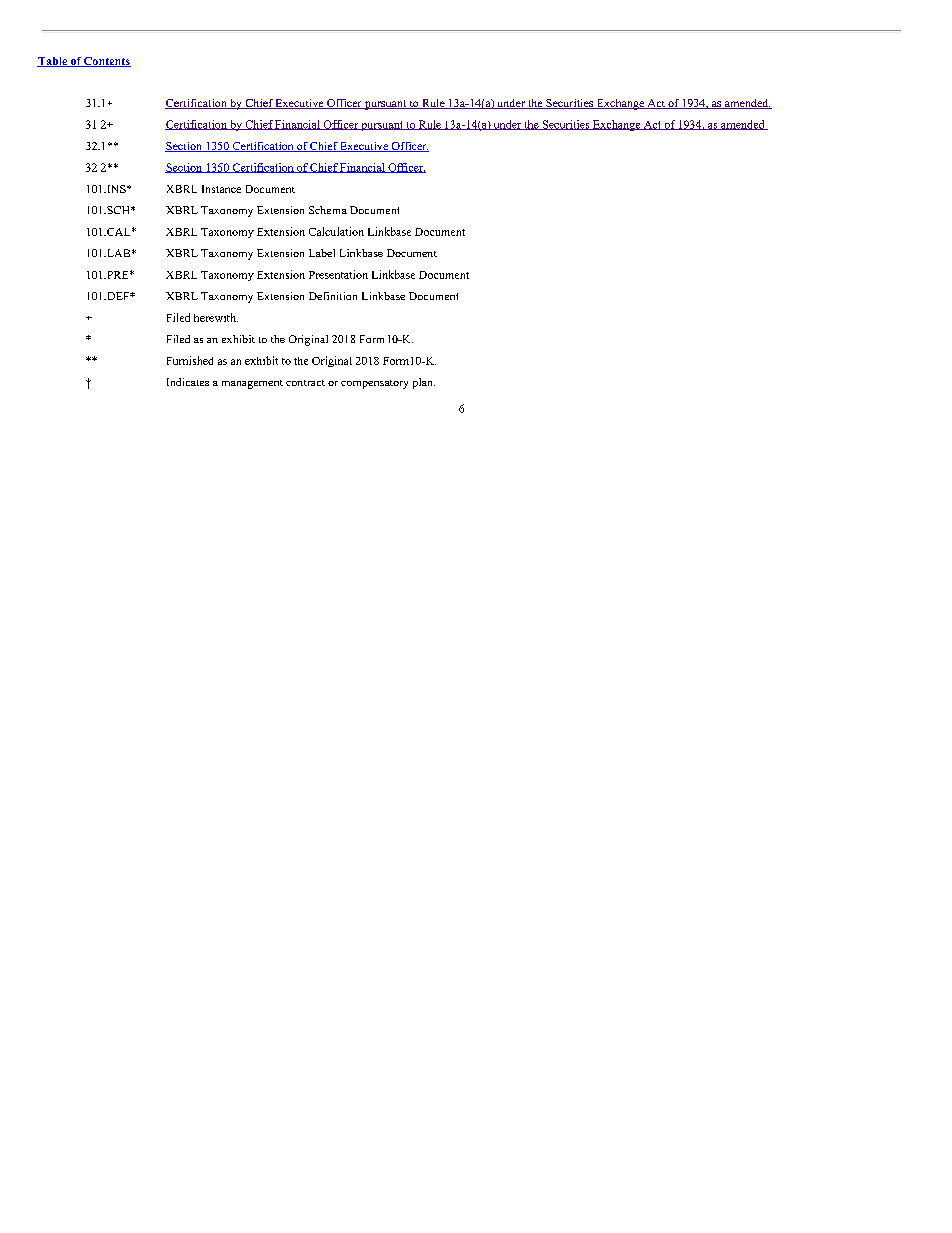 This document has height=1233, width=952. Describe the element at coordinates (106, 62) in the document. I see `Contents` at that location.
